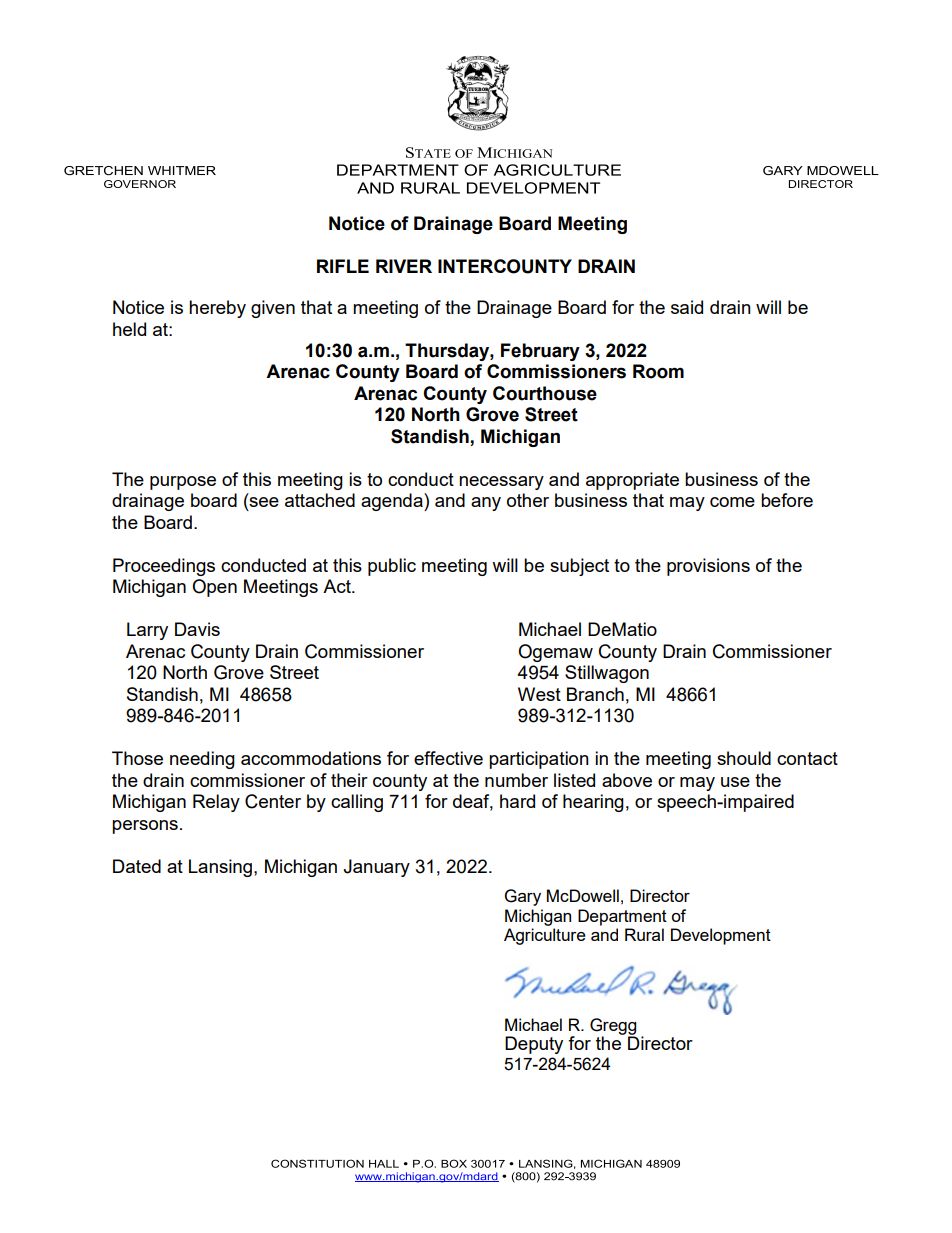  What do you see at coordinates (202, 760) in the screenshot?
I see `needing` at bounding box center [202, 760].
